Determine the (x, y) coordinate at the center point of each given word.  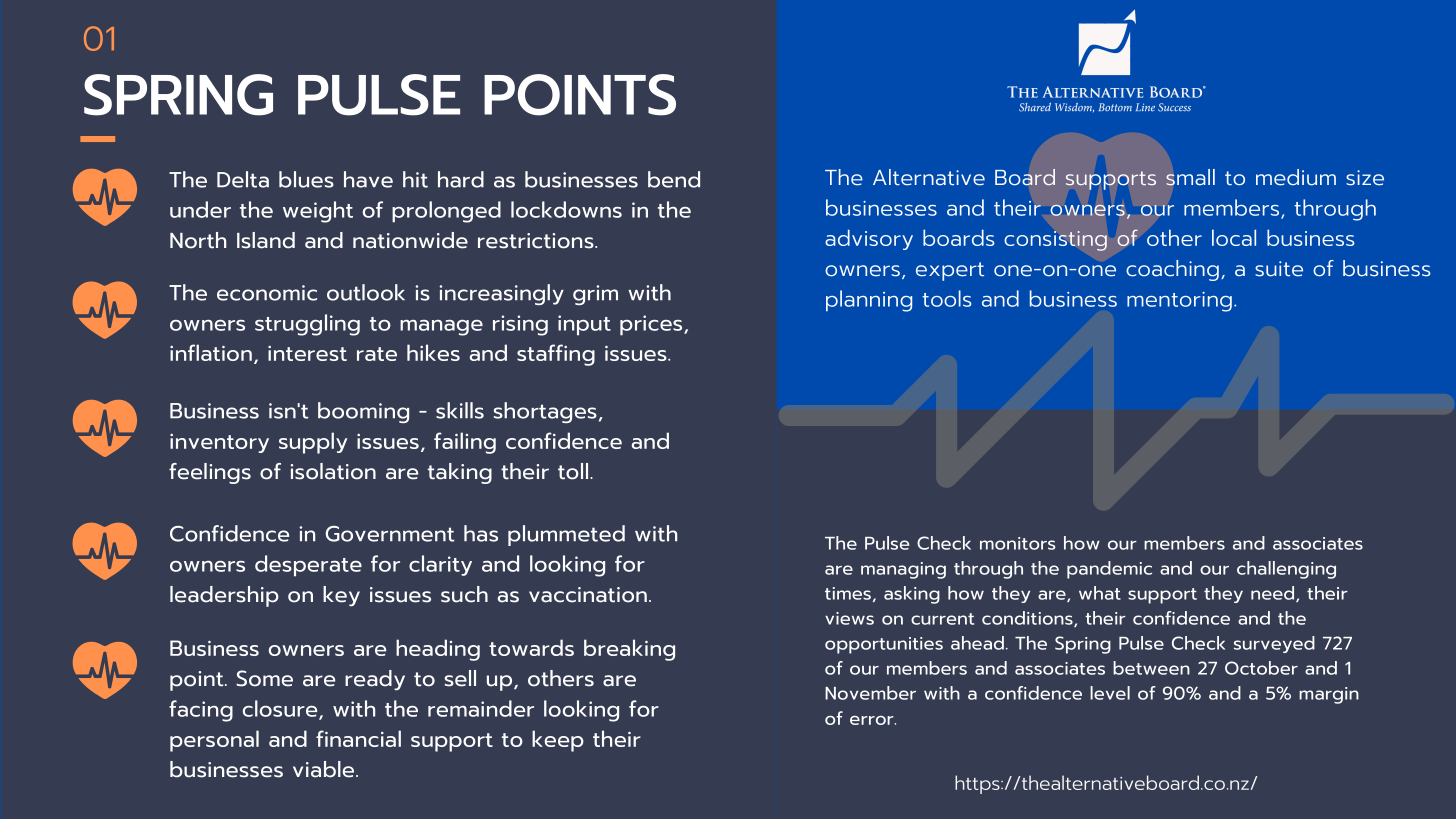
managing (903, 570)
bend (674, 179)
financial (358, 738)
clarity (440, 565)
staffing (556, 355)
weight (318, 212)
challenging (1286, 570)
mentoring (1179, 302)
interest (307, 353)
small (1190, 177)
